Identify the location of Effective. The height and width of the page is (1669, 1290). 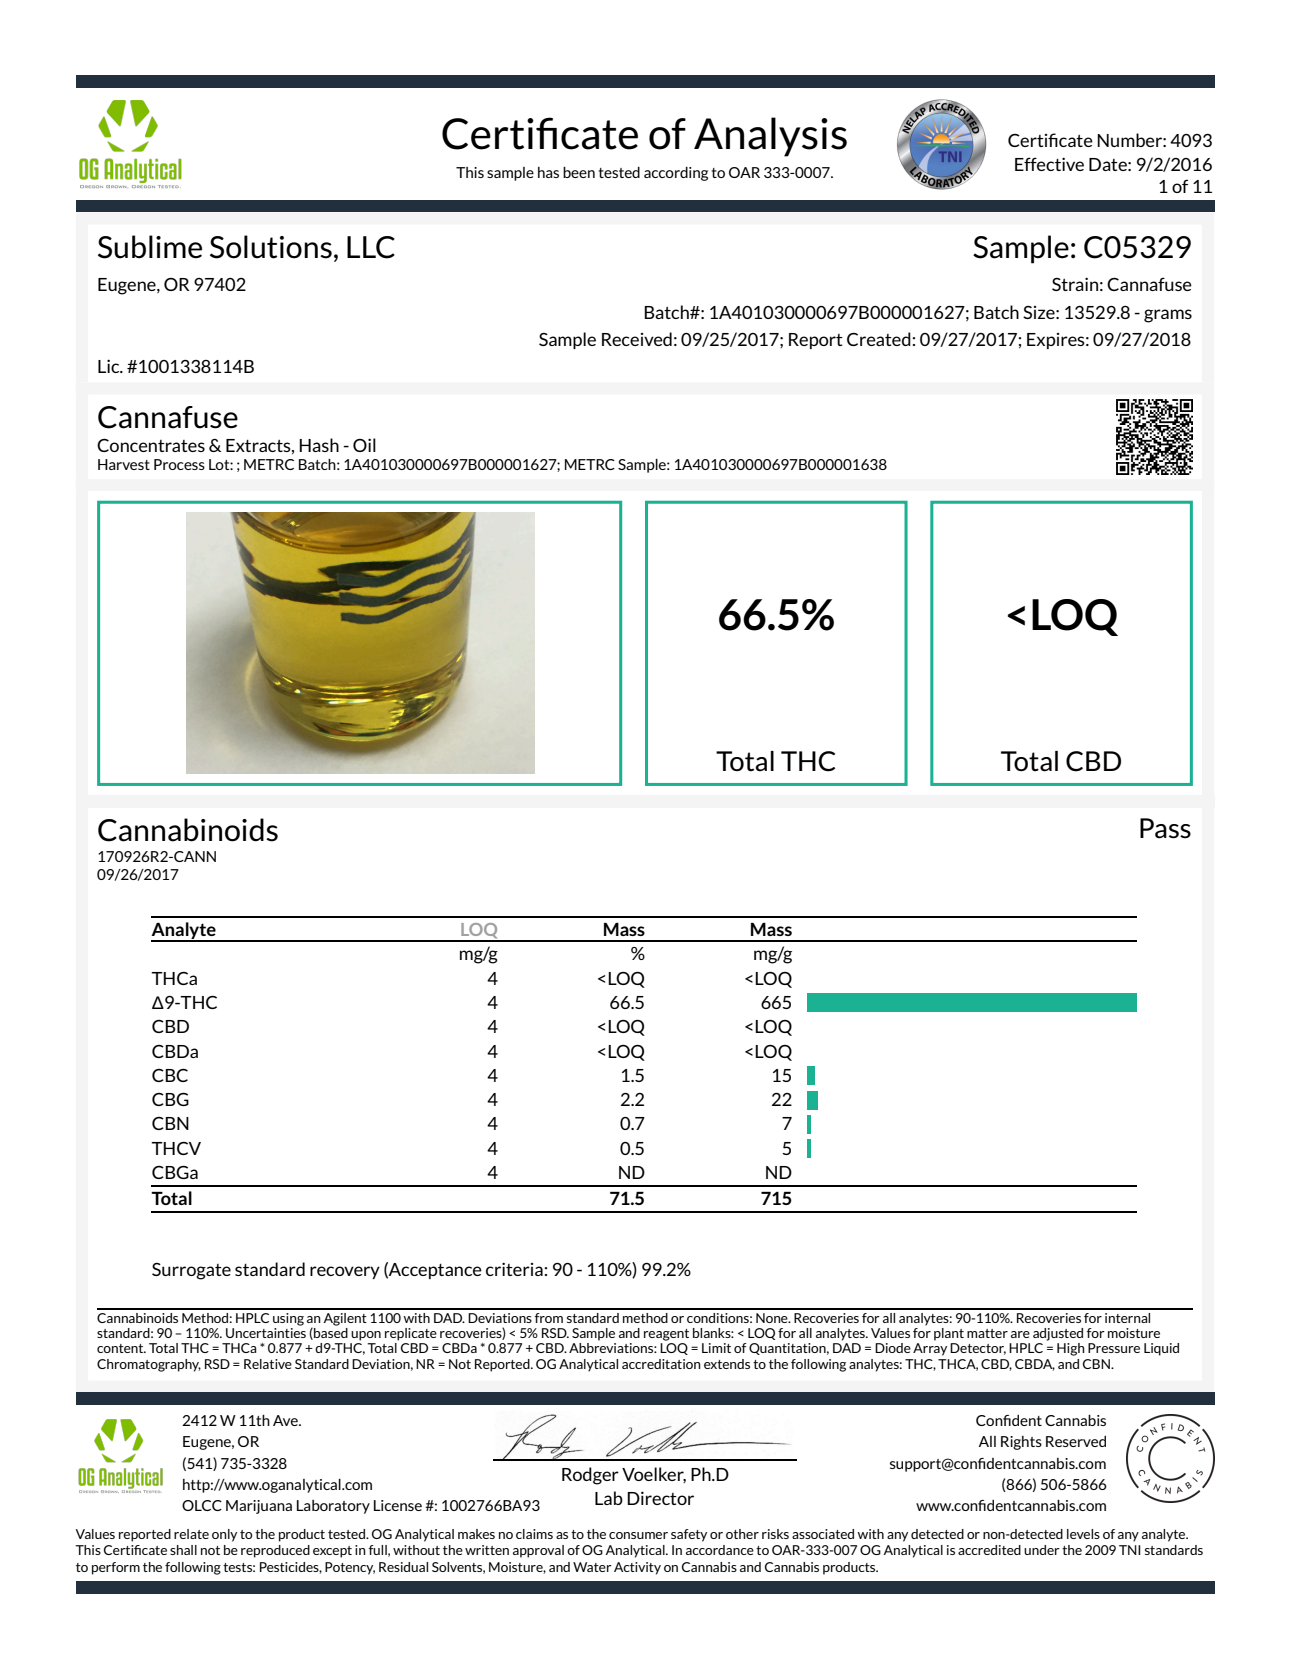
(1049, 164).
